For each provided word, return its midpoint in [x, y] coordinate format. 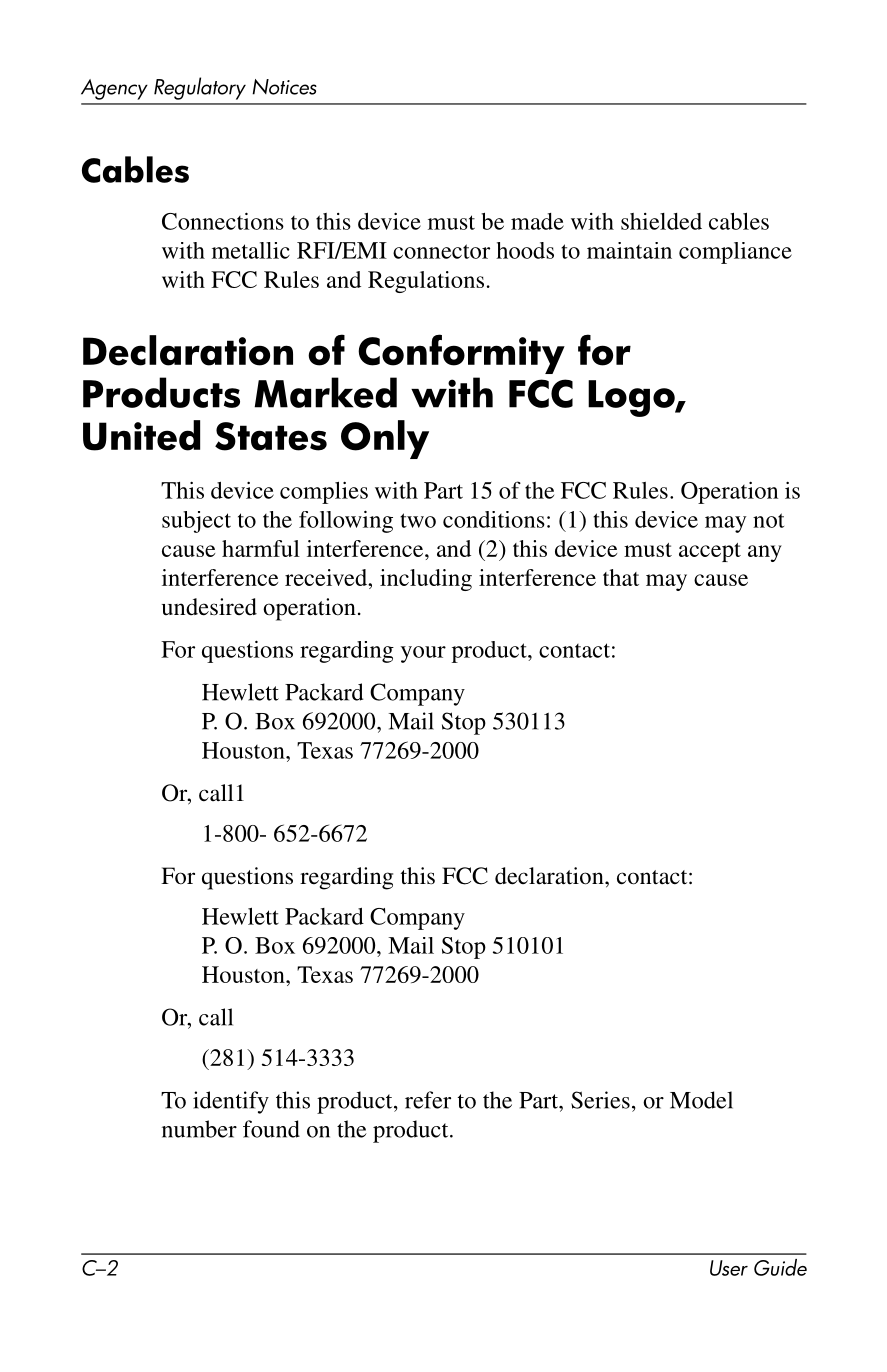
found [271, 1129]
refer [428, 1100]
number [199, 1129]
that [621, 577]
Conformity [461, 354]
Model [701, 1100]
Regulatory [200, 88]
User [729, 1268]
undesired [209, 607]
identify [231, 1102]
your [423, 654]
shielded [661, 221]
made [537, 221]
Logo [632, 398]
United [141, 435]
